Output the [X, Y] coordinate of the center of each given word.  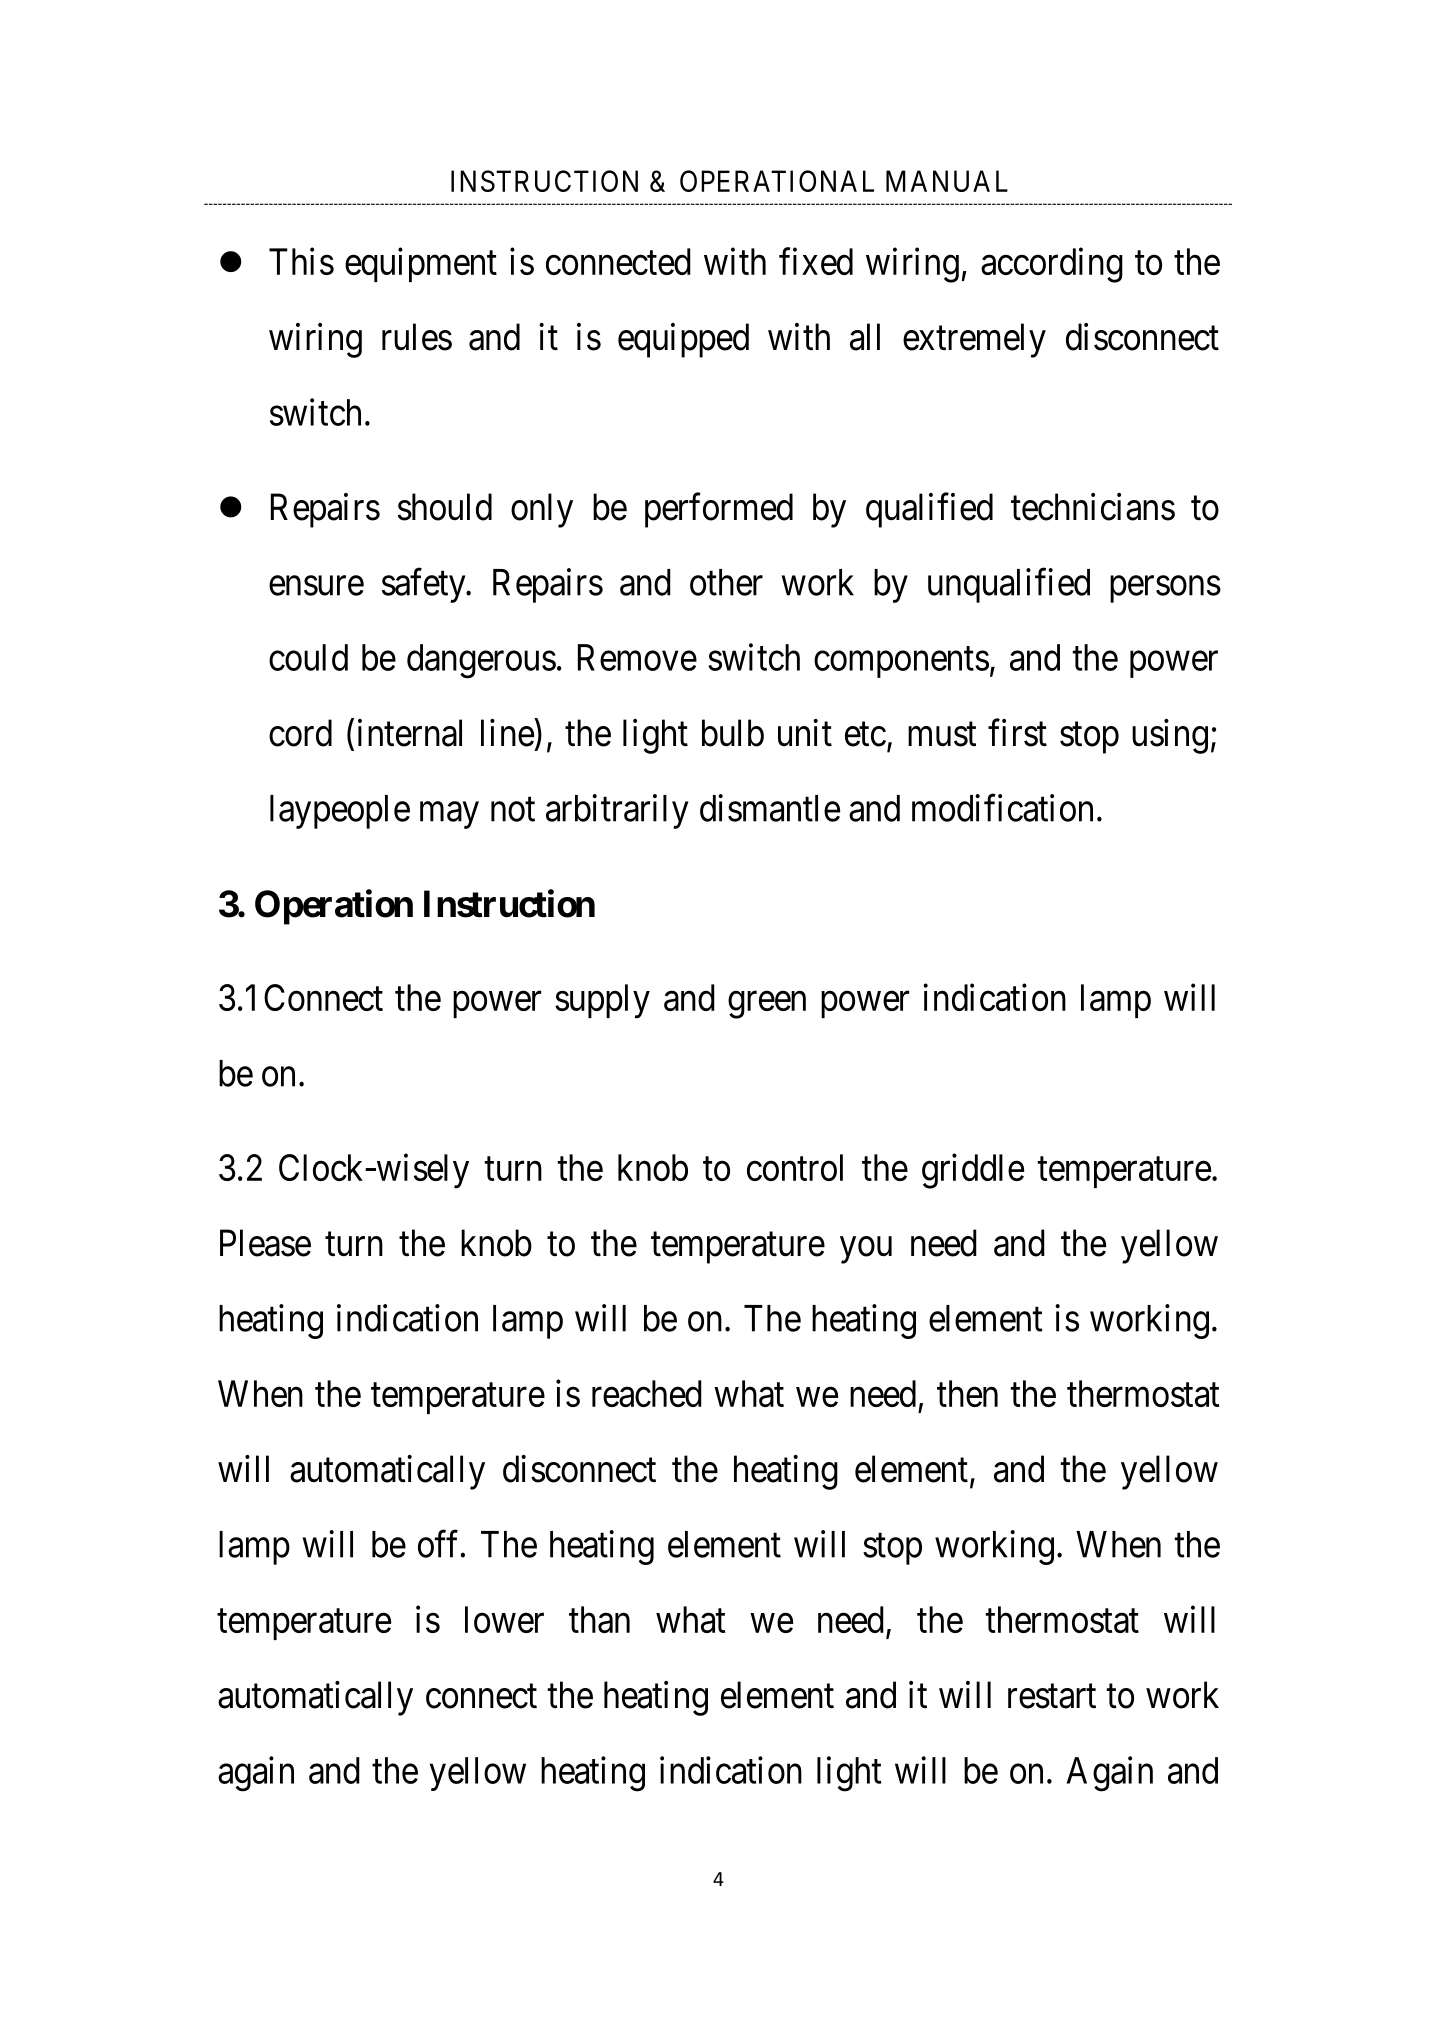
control [795, 1167]
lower [504, 1619]
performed [719, 510]
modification [1002, 808]
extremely [974, 340]
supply [602, 1001]
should [445, 507]
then [967, 1393]
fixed [816, 261]
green [767, 1005]
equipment [421, 265]
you [866, 1250]
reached [647, 1393]
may [449, 815]
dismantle [770, 808]
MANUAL [947, 181]
